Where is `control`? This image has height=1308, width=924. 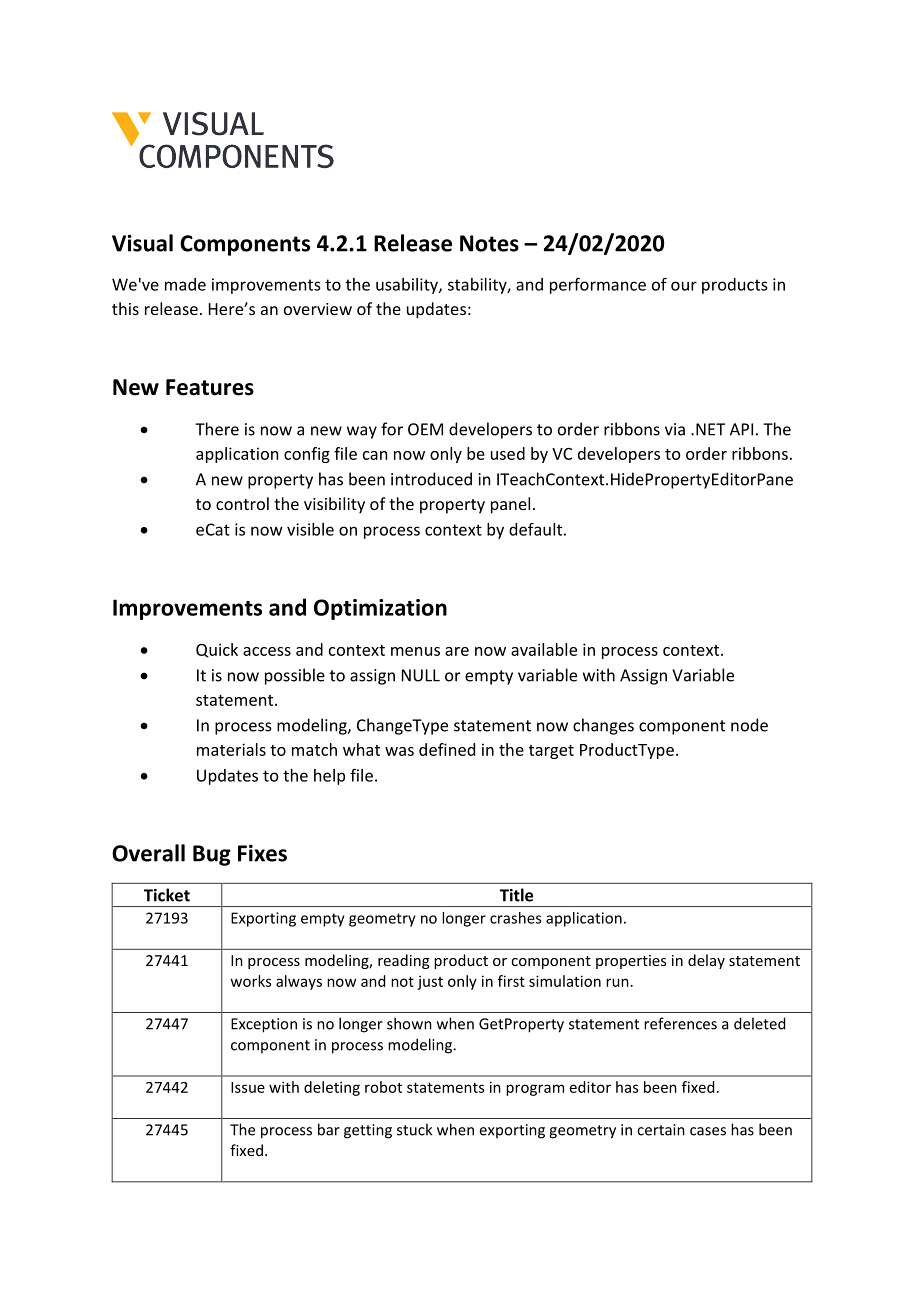 control is located at coordinates (242, 503).
